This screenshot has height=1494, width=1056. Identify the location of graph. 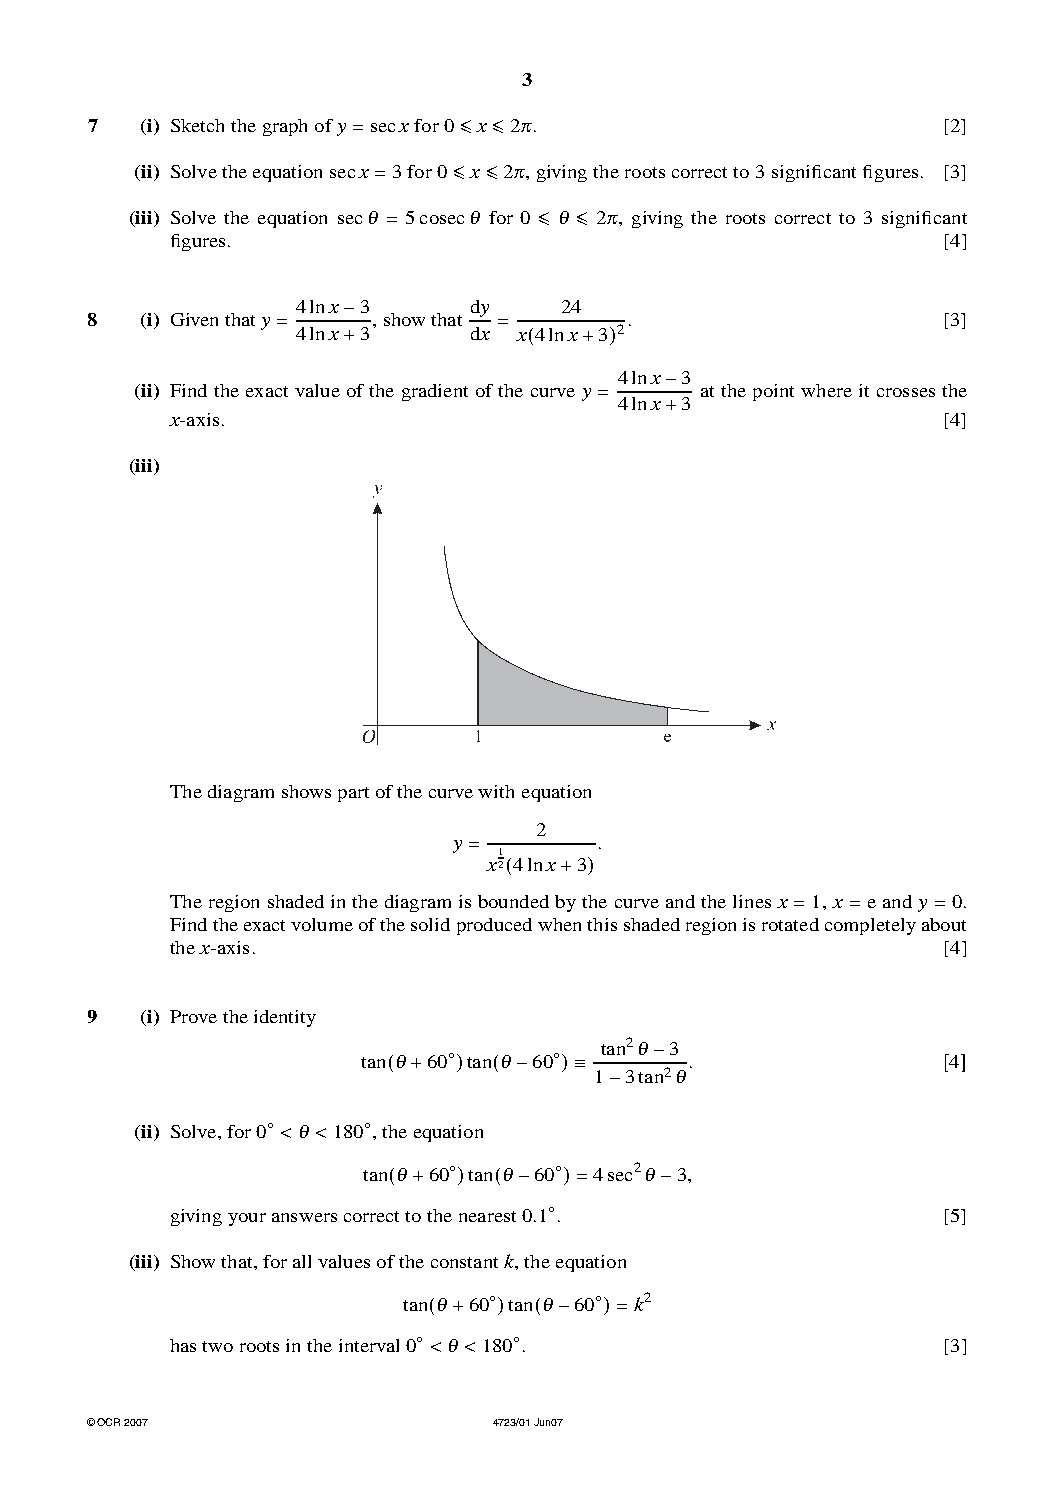
(285, 127).
